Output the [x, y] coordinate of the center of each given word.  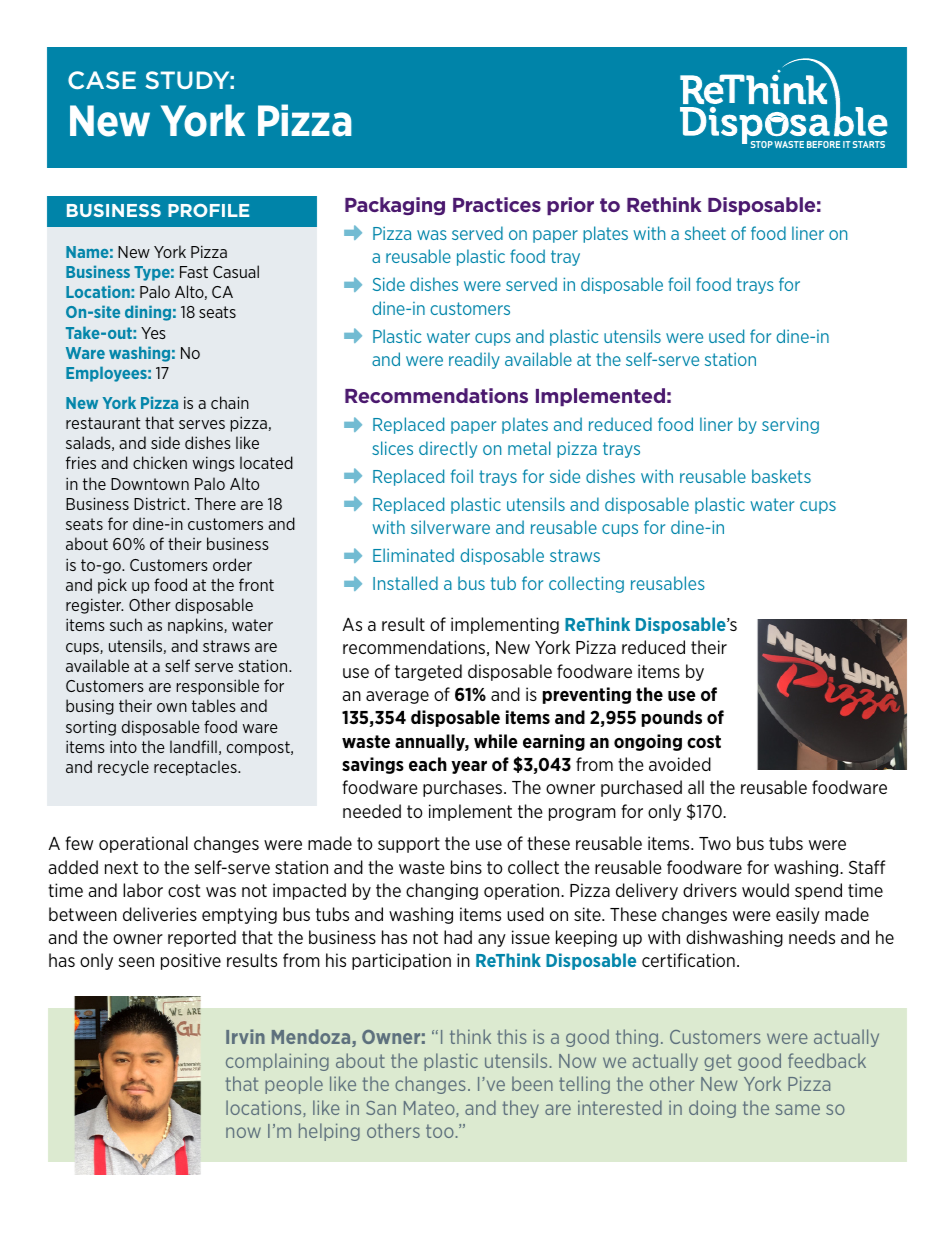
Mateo [430, 1109]
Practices [497, 204]
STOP [762, 144]
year [469, 767]
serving [790, 426]
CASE [102, 80]
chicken [160, 462]
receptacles [196, 768]
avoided [680, 764]
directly [448, 449]
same [797, 1109]
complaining [277, 1062]
